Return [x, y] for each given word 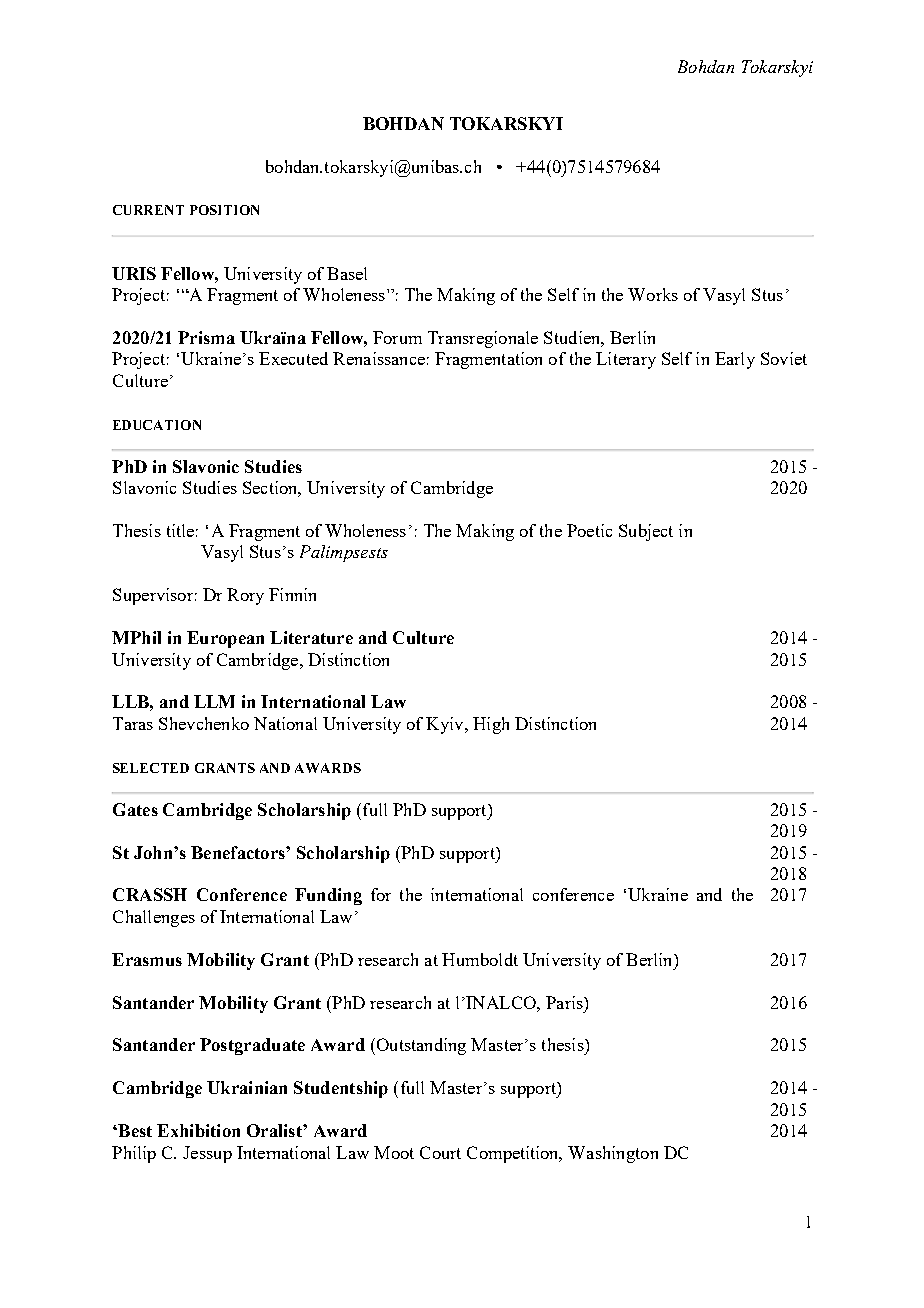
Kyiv [446, 725]
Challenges [154, 918]
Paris [565, 1002]
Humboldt [480, 959]
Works [653, 294]
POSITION [224, 210]
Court [440, 1152]
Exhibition [198, 1130]
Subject [646, 532]
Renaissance [379, 358]
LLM [214, 701]
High [491, 725]
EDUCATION [157, 425]
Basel [347, 273]
